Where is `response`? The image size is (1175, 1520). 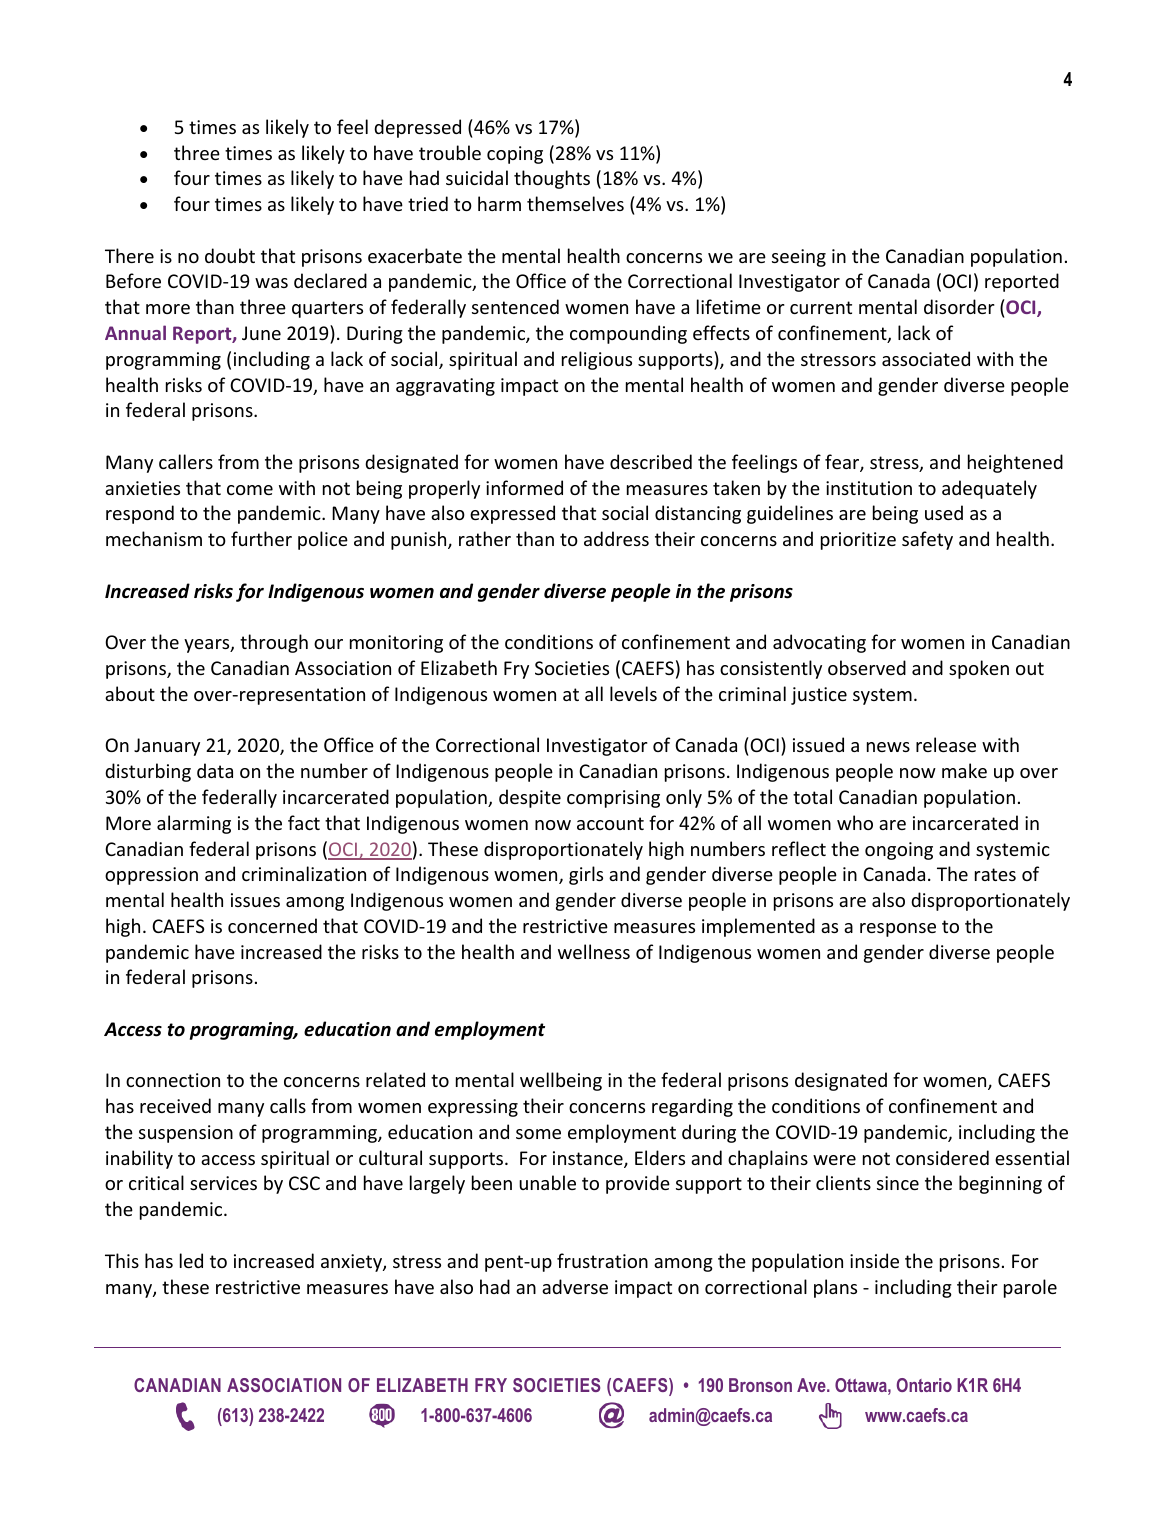 response is located at coordinates (898, 930).
